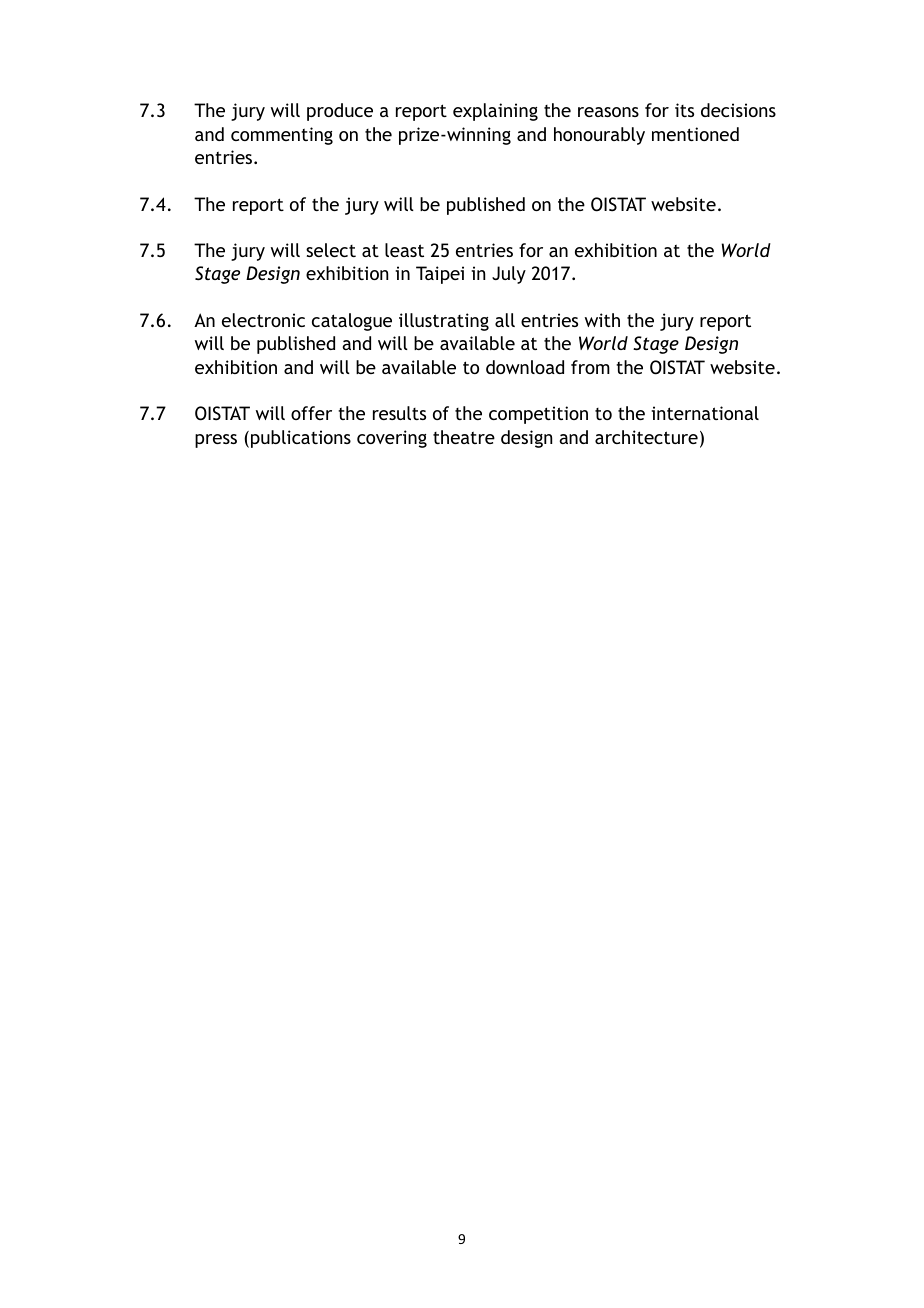  I want to click on explaining, so click(495, 112).
